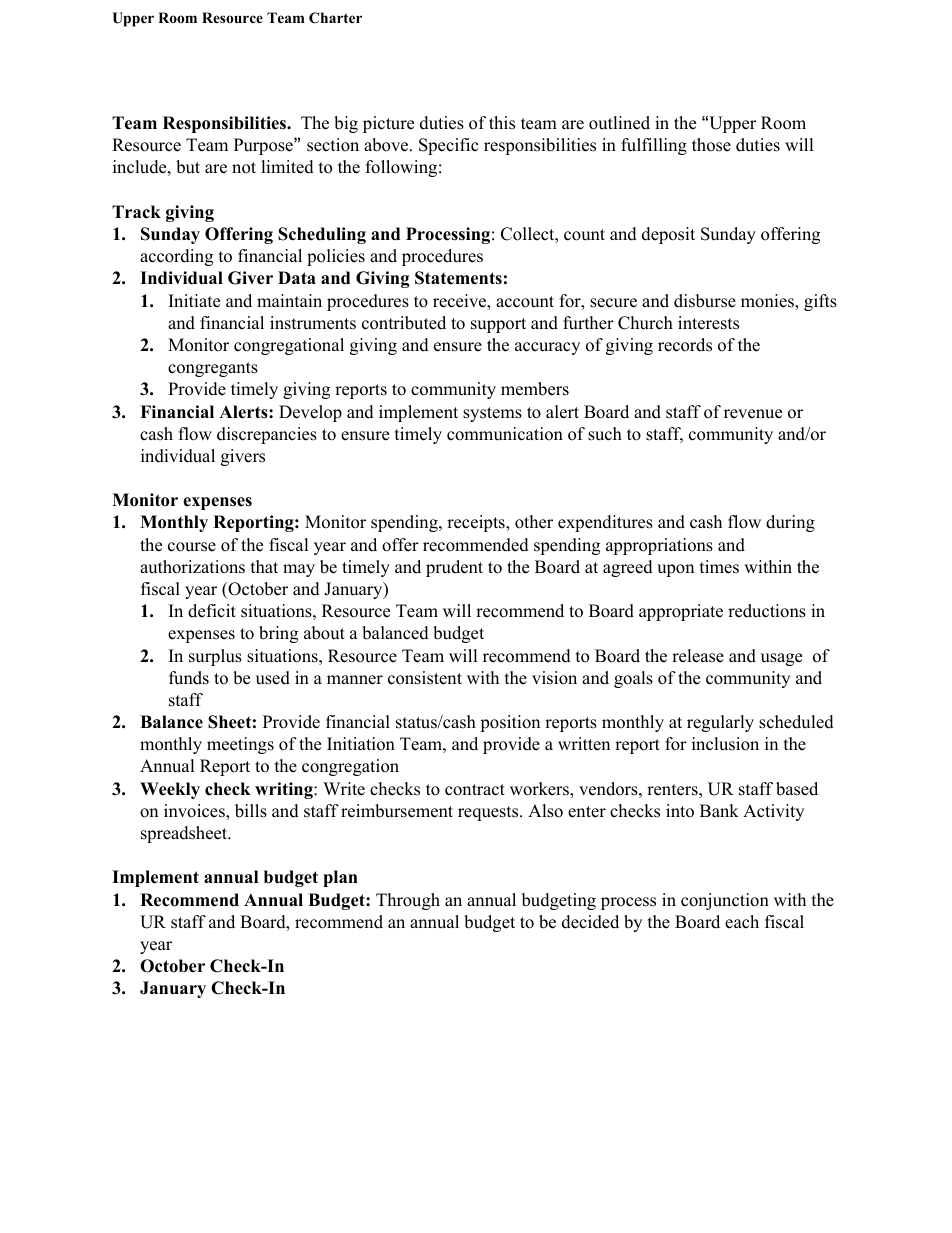 The width and height of the screenshot is (952, 1233). What do you see at coordinates (502, 123) in the screenshot?
I see `this` at bounding box center [502, 123].
